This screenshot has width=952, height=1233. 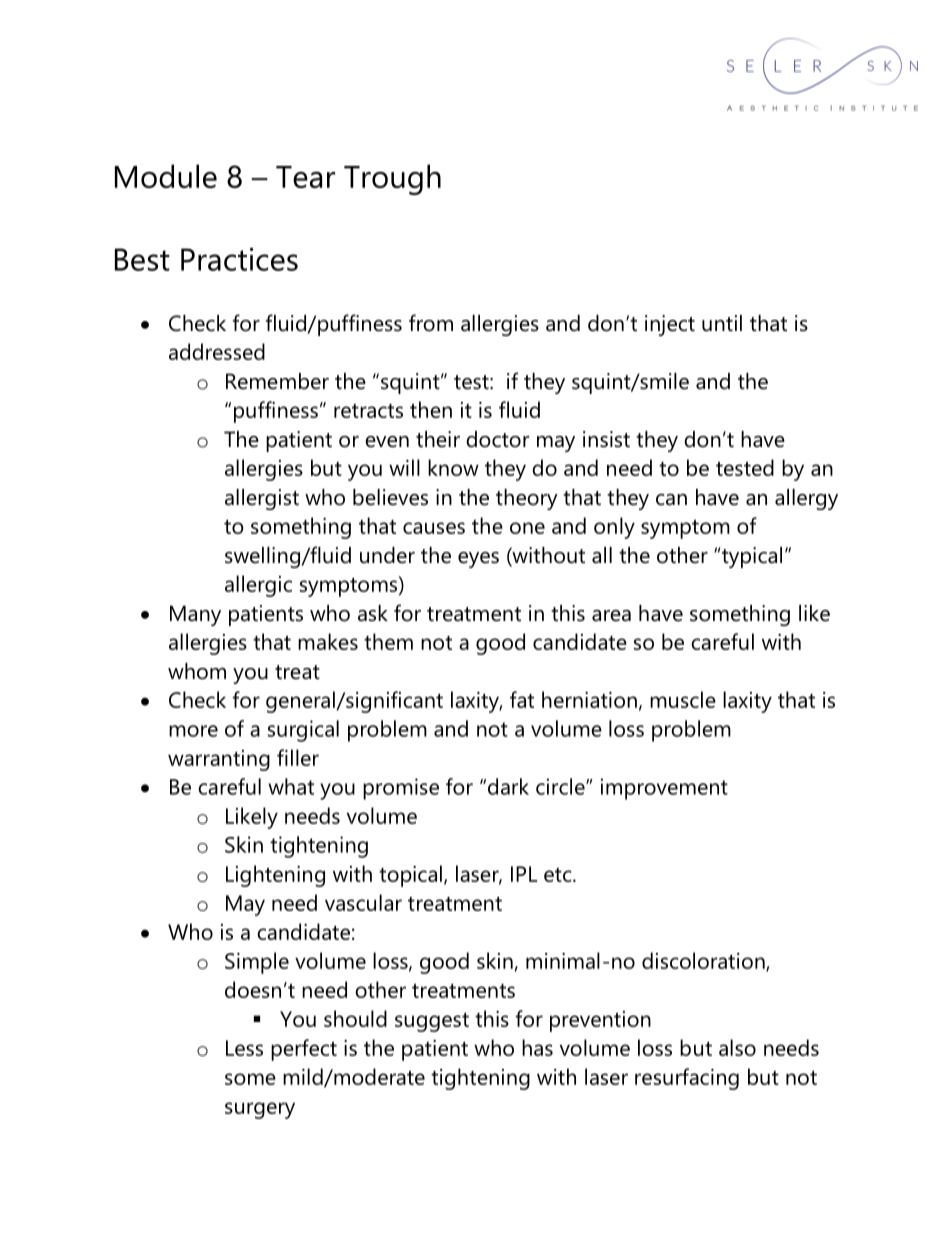 I want to click on IPL, so click(x=524, y=874).
